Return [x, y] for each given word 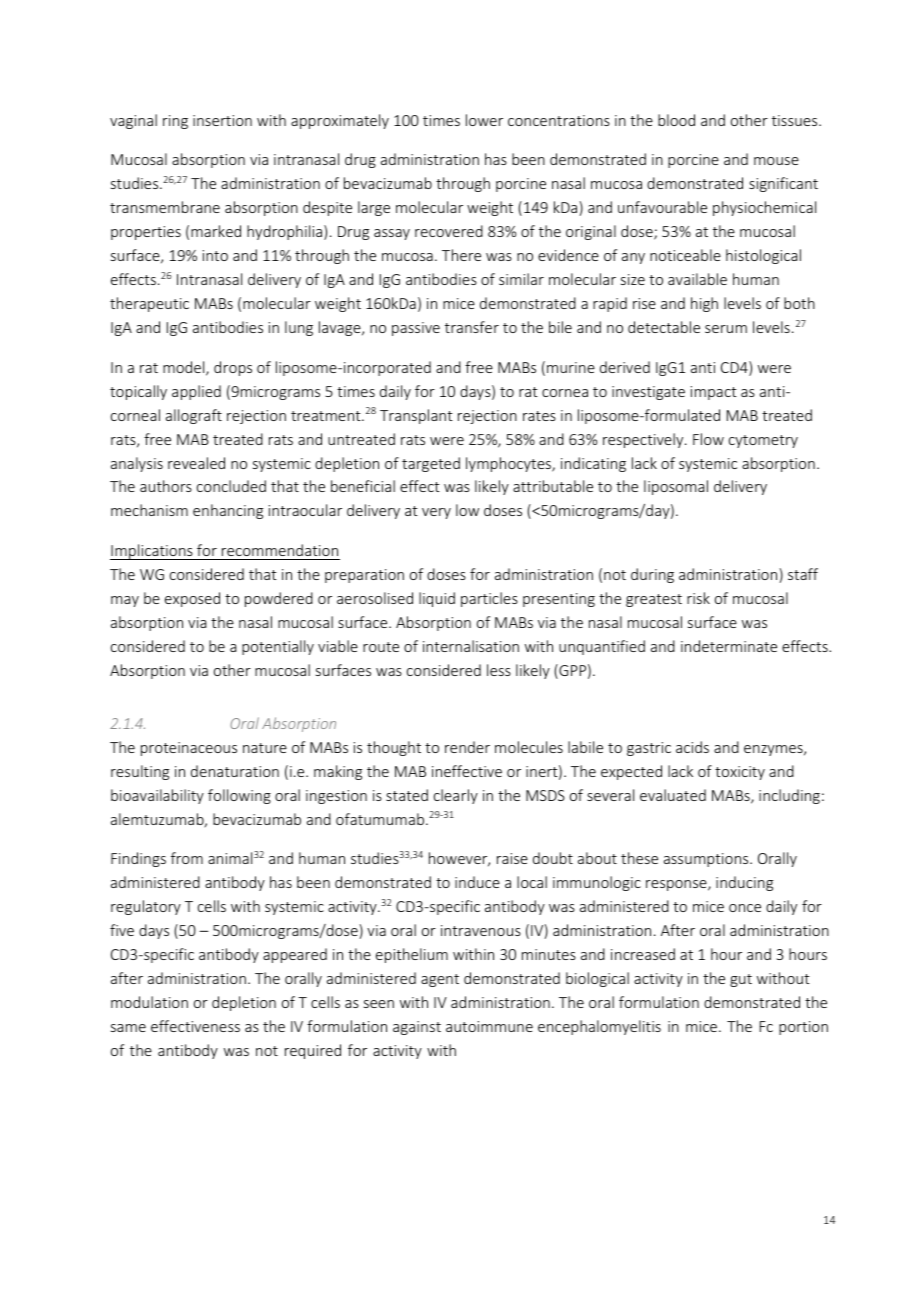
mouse [776, 161]
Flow [708, 439]
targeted [431, 464]
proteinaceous [189, 749]
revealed [196, 463]
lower [484, 120]
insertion [222, 120]
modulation [149, 1002]
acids [692, 747]
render [467, 747]
